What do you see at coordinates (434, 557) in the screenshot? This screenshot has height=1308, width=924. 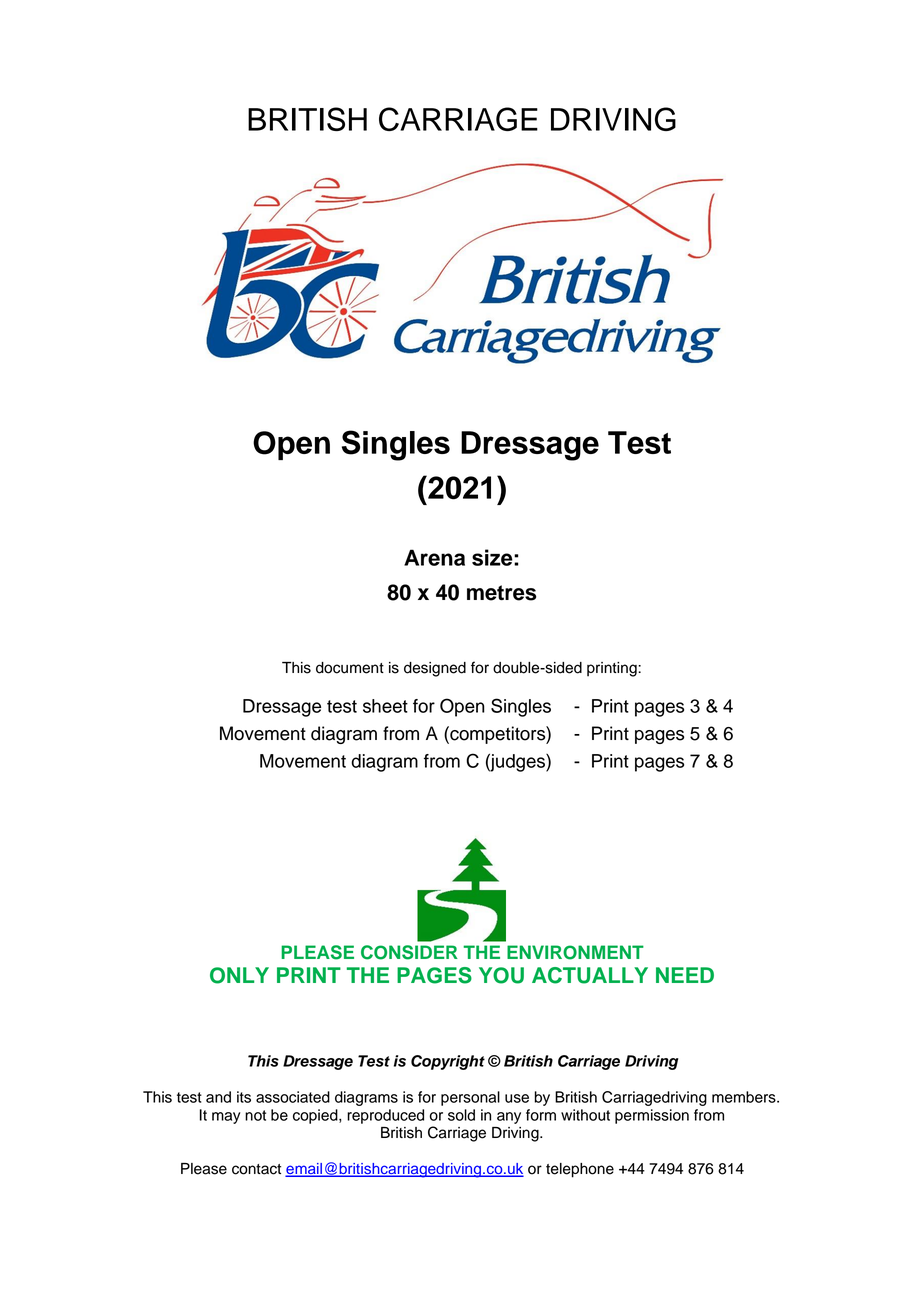 I see `Arena` at bounding box center [434, 557].
